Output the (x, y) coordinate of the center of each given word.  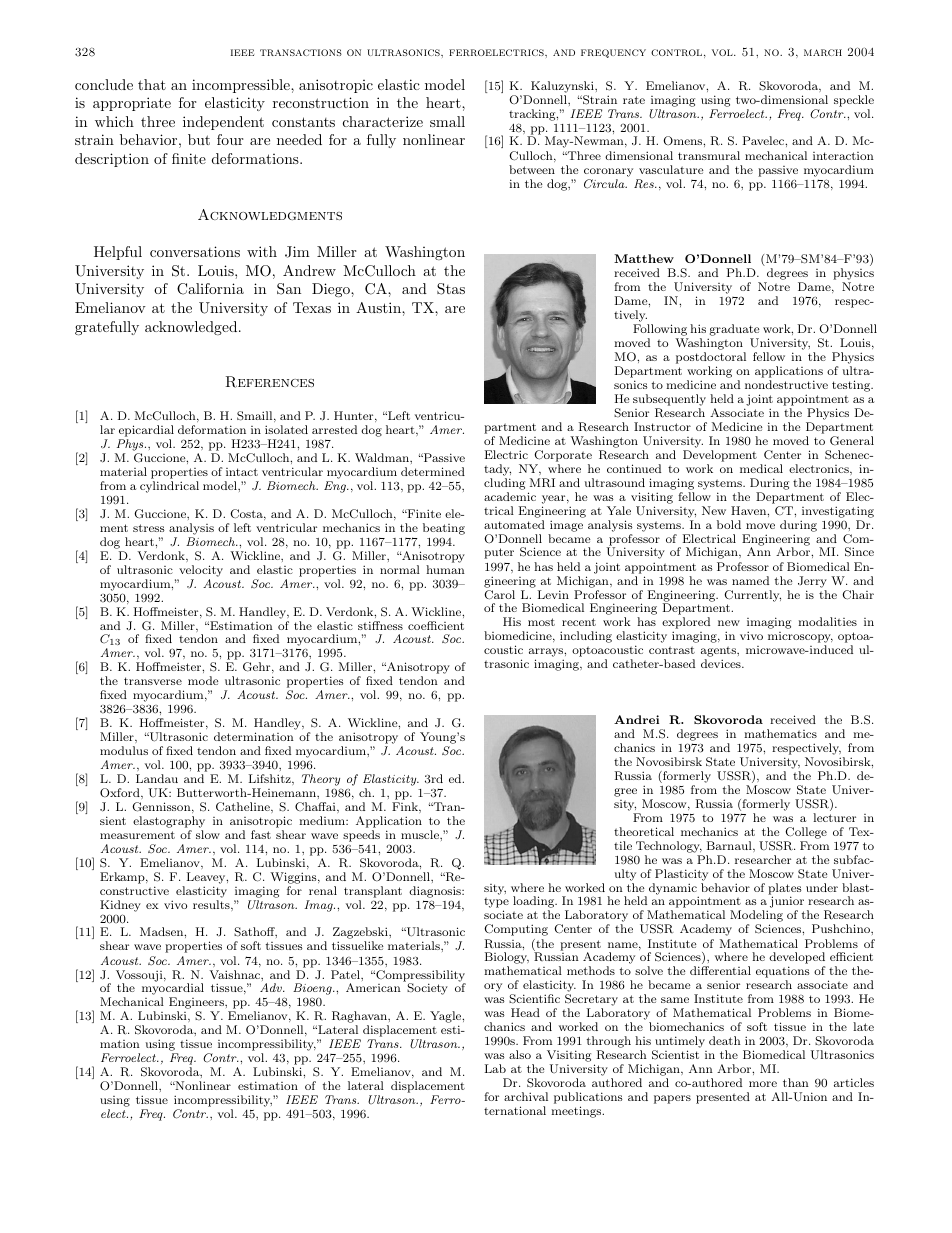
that (152, 84)
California (210, 289)
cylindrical (169, 487)
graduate (733, 331)
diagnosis (436, 892)
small (447, 121)
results (212, 904)
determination (254, 736)
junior (787, 903)
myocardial (173, 990)
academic (510, 496)
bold (729, 524)
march (823, 52)
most (541, 622)
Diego (332, 290)
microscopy (800, 639)
